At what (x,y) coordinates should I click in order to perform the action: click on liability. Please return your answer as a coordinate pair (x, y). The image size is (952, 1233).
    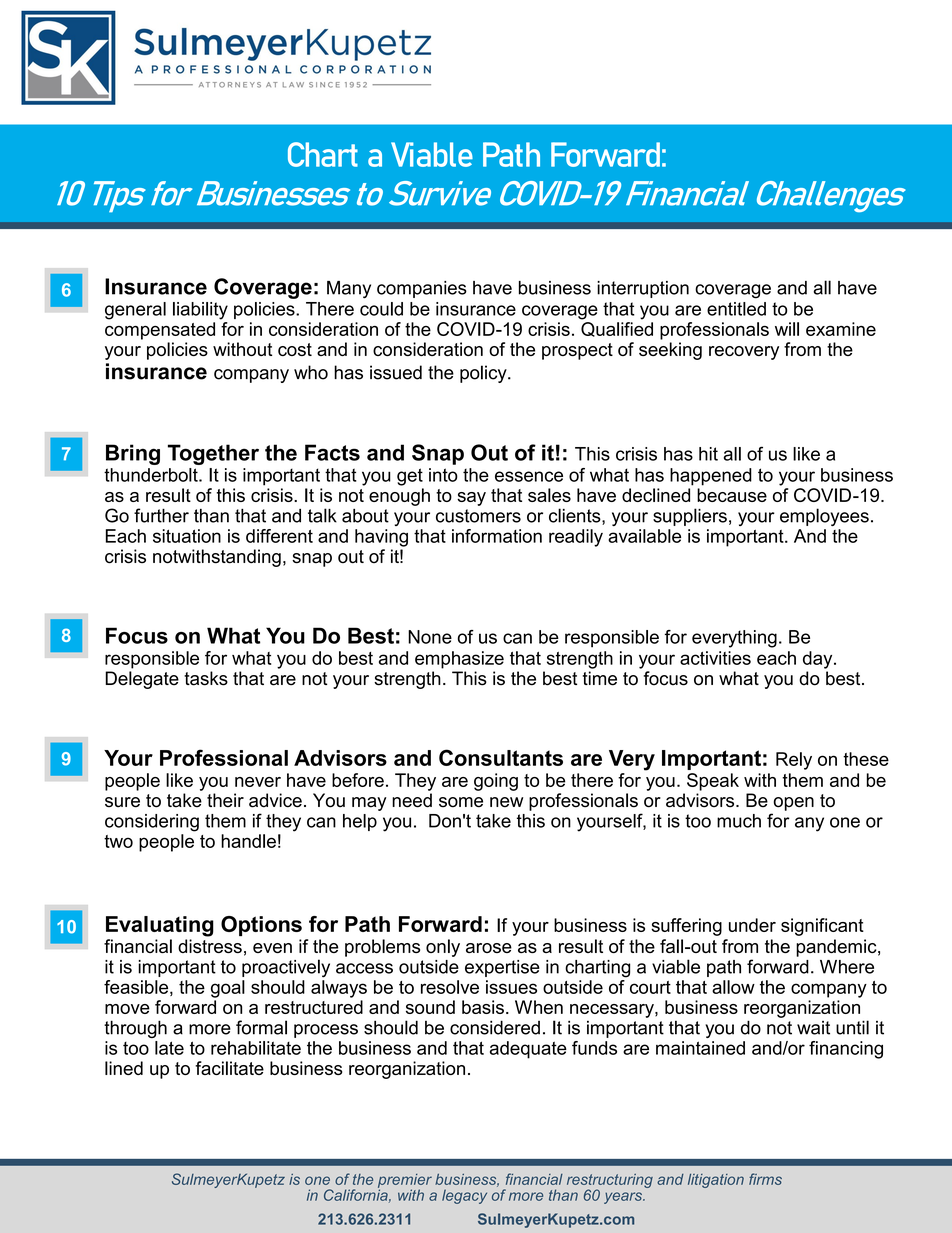
    Looking at the image, I should click on (200, 311).
